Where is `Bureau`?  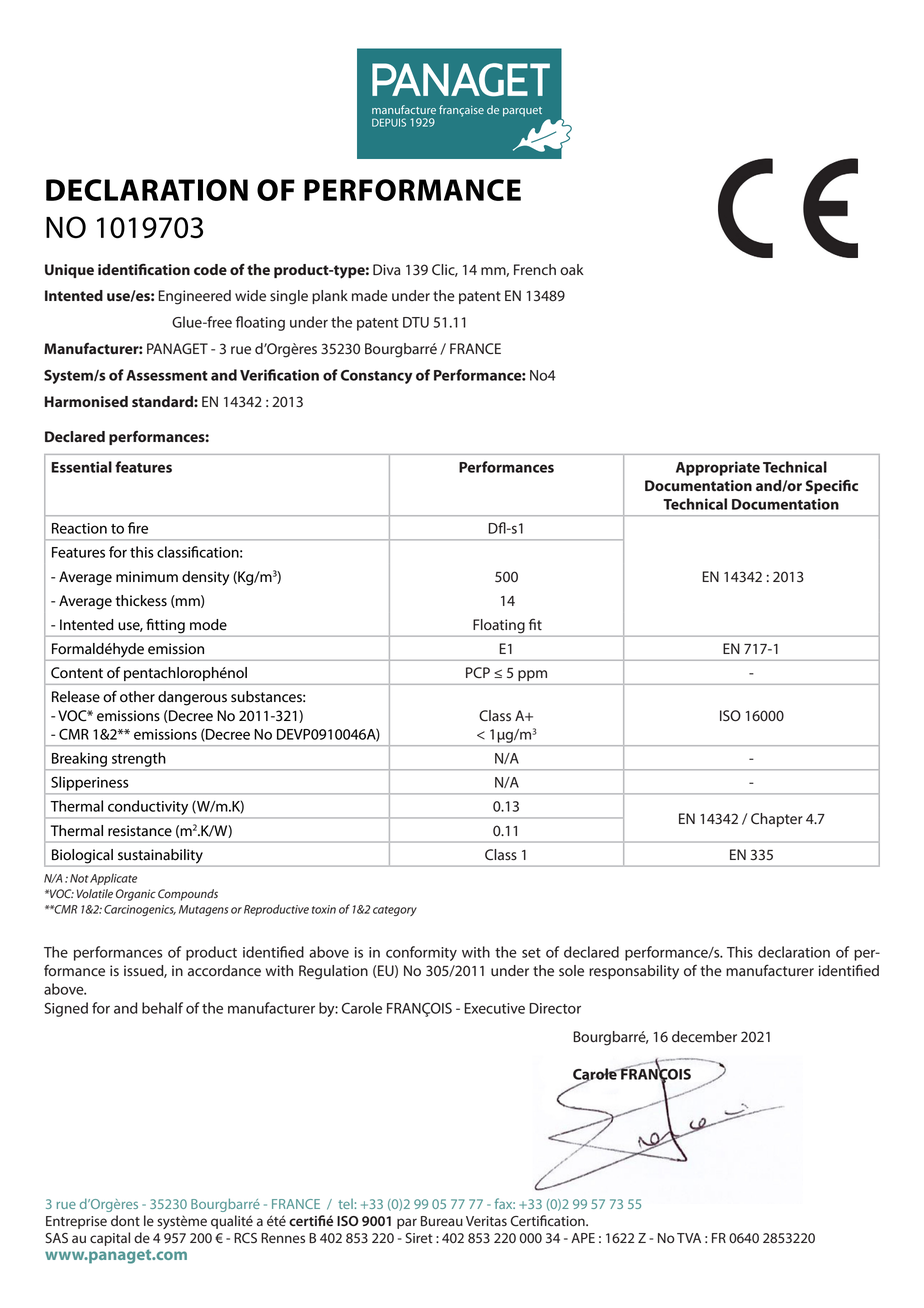
Bureau is located at coordinates (442, 1221).
